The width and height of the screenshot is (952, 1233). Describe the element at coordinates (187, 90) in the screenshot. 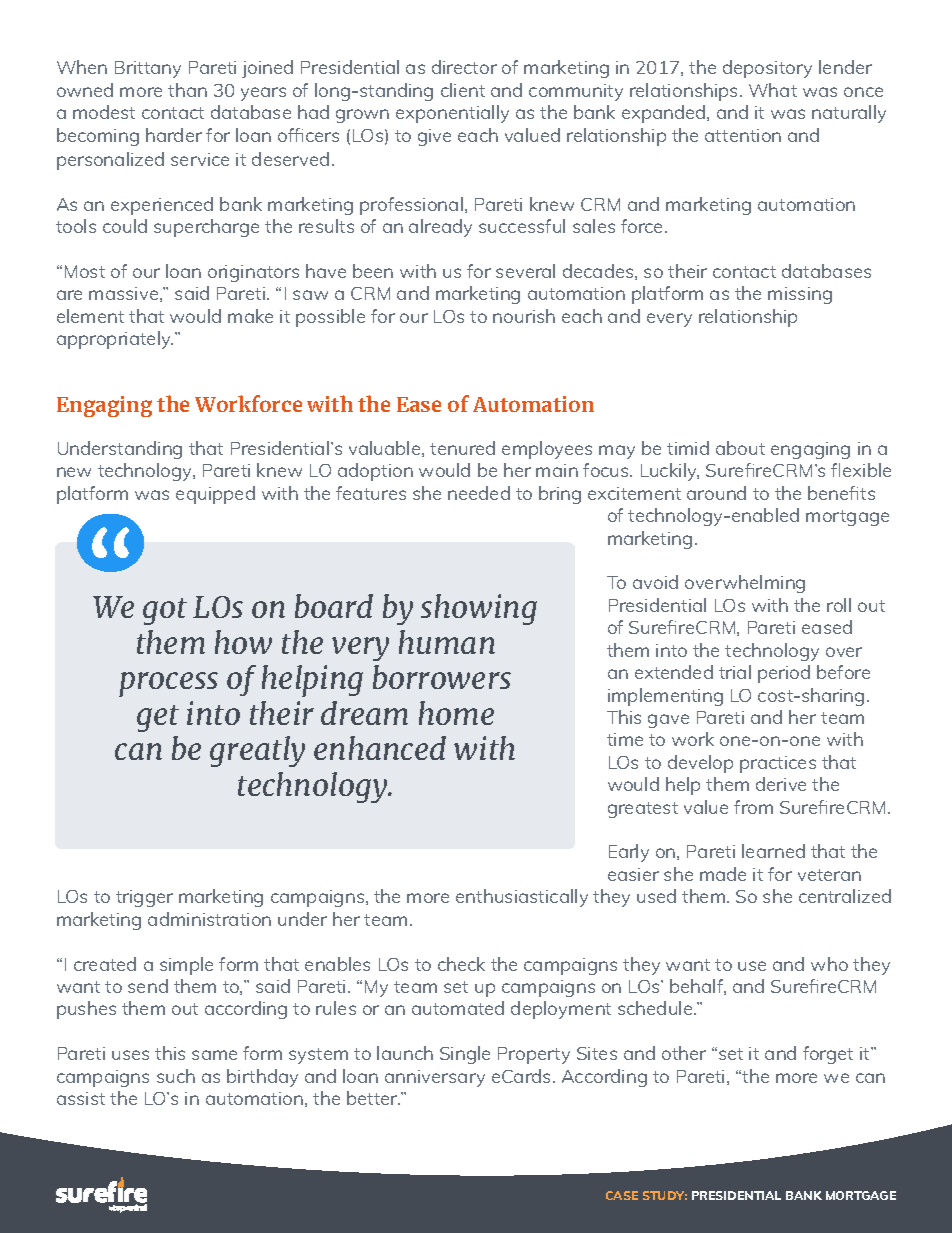

I see `than` at that location.
